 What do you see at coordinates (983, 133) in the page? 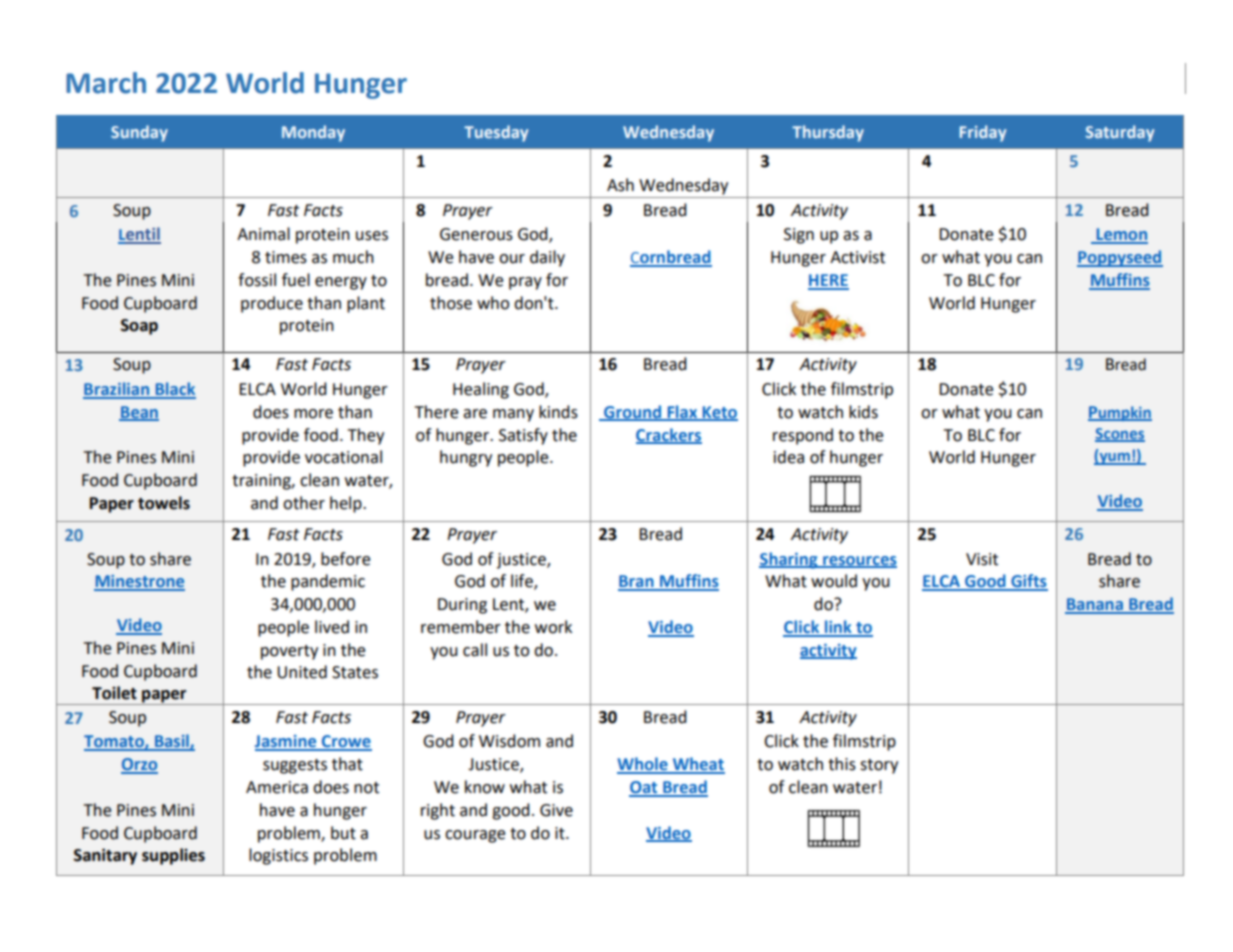
I see `Friday` at bounding box center [983, 133].
